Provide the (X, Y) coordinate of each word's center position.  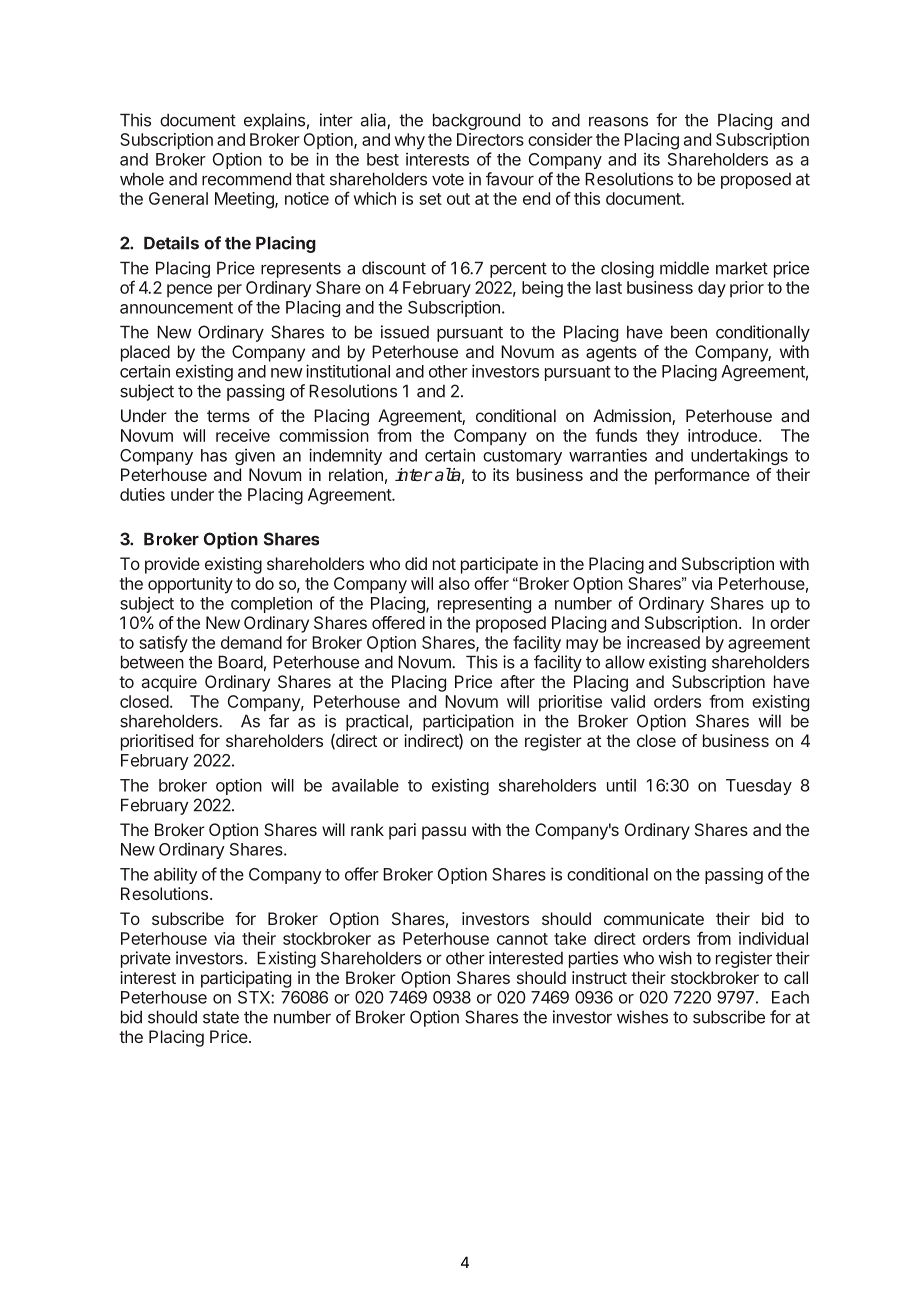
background (476, 121)
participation (468, 722)
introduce (722, 435)
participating (246, 979)
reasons (618, 122)
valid (628, 701)
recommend (246, 179)
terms (228, 416)
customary (522, 457)
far (279, 721)
